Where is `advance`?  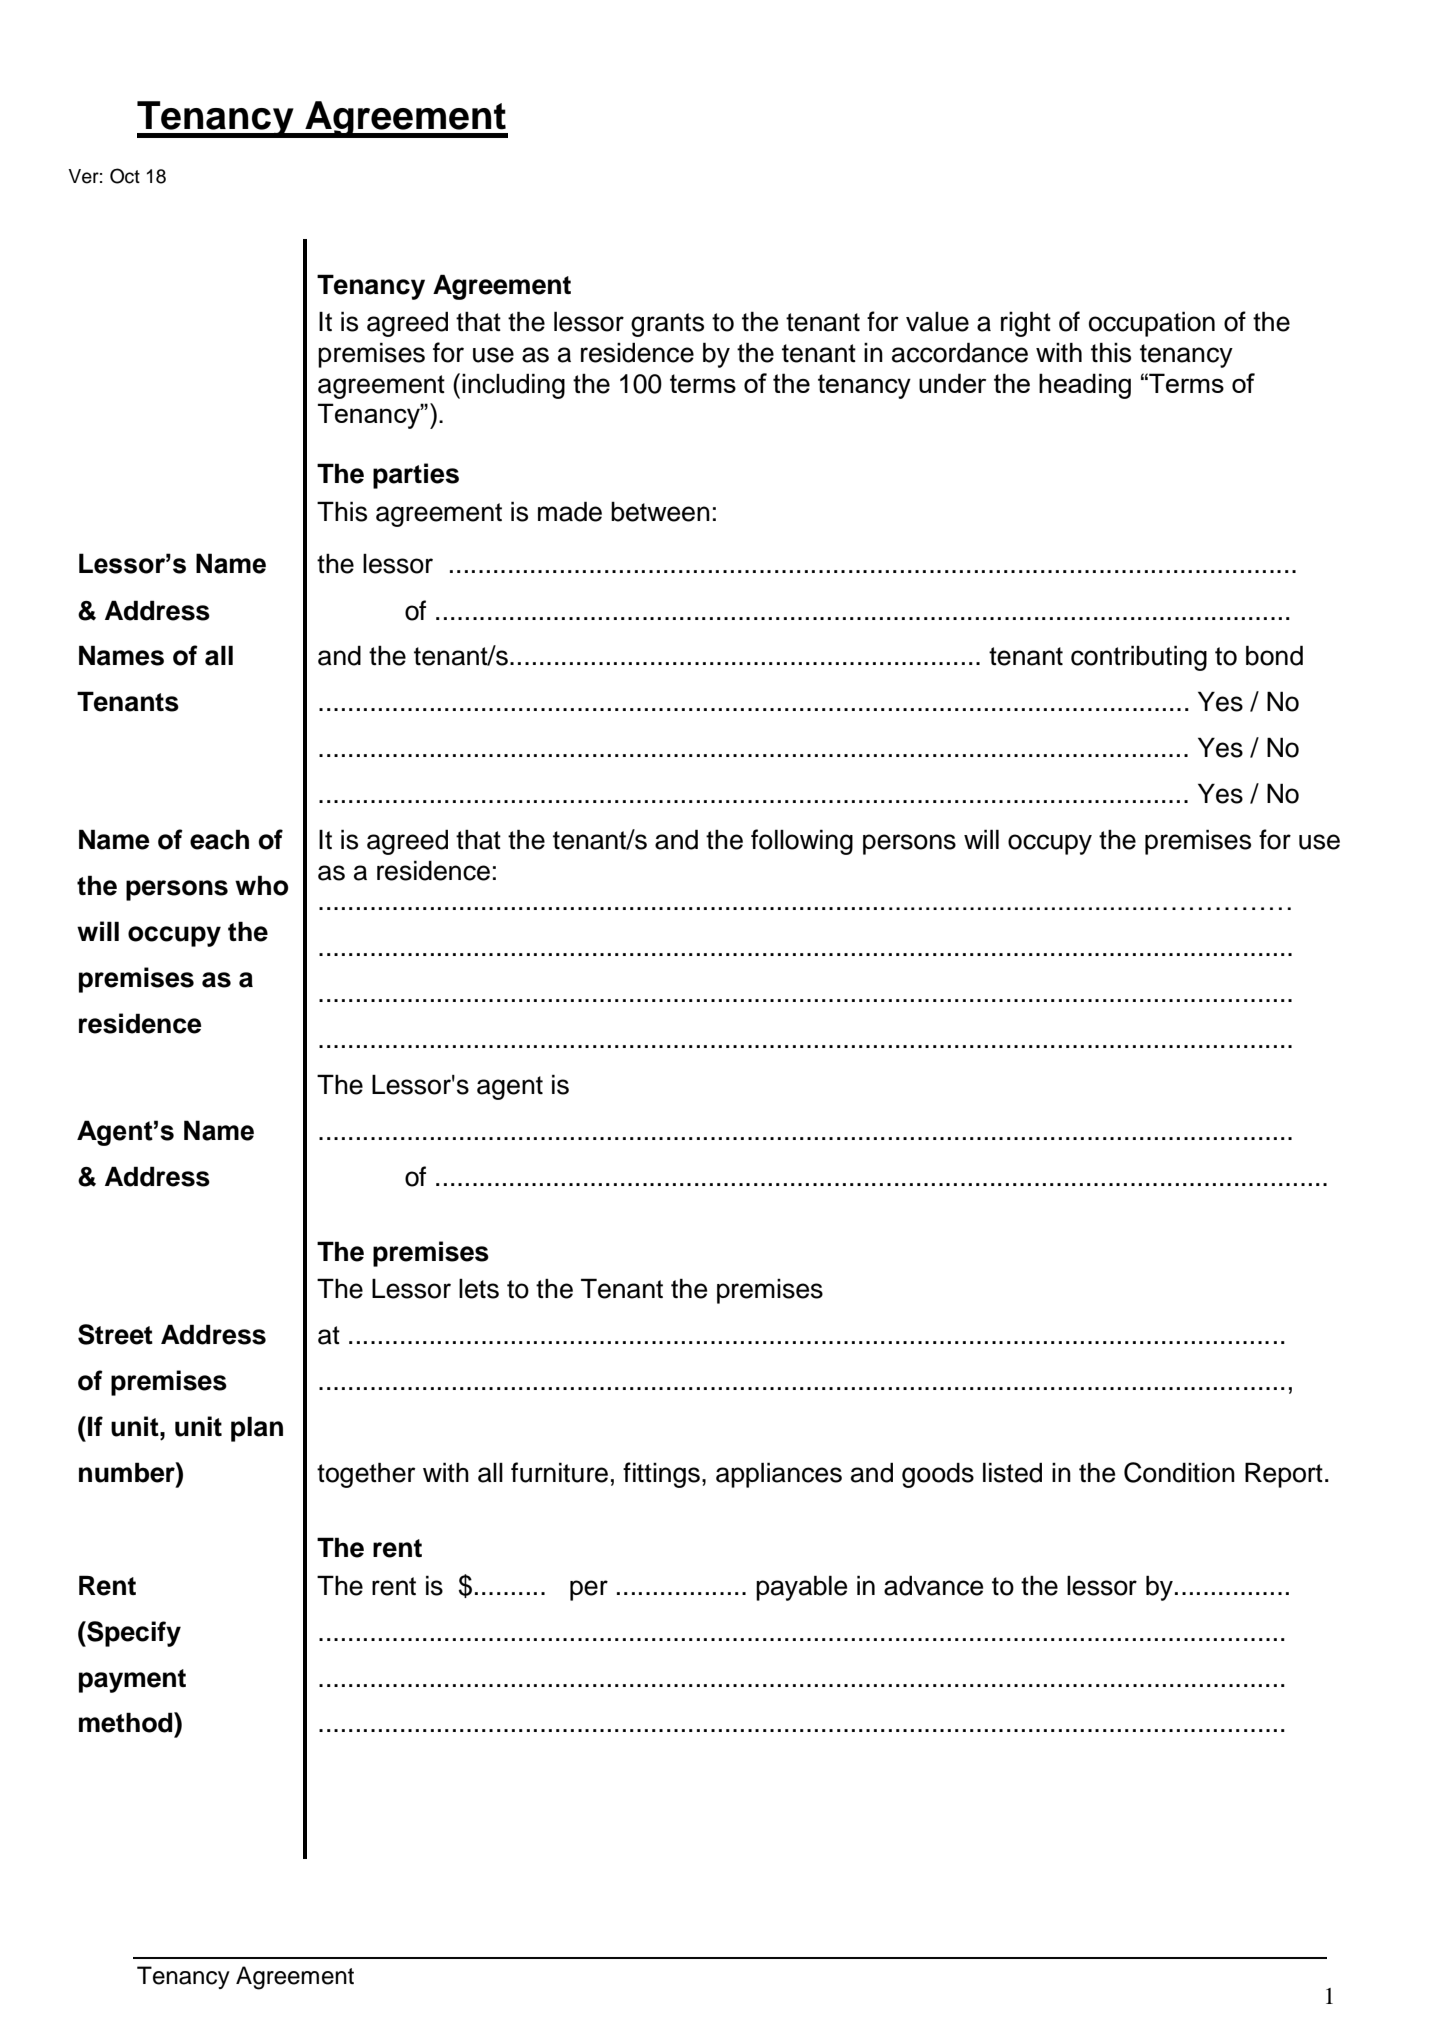
advance is located at coordinates (933, 1585).
